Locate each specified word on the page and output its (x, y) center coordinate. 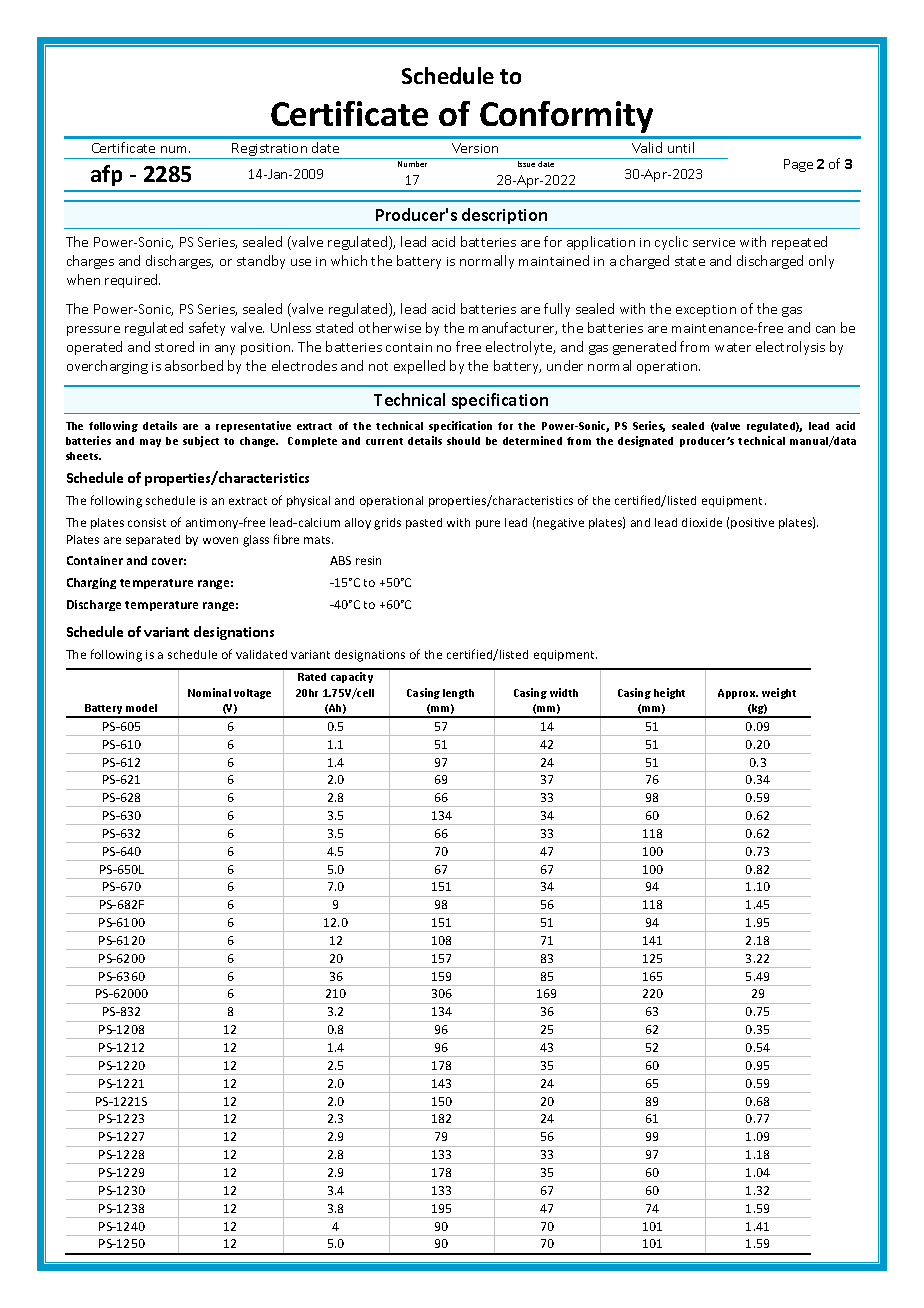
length (458, 694)
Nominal (209, 692)
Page (798, 165)
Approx (738, 694)
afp (106, 175)
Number (412, 164)
